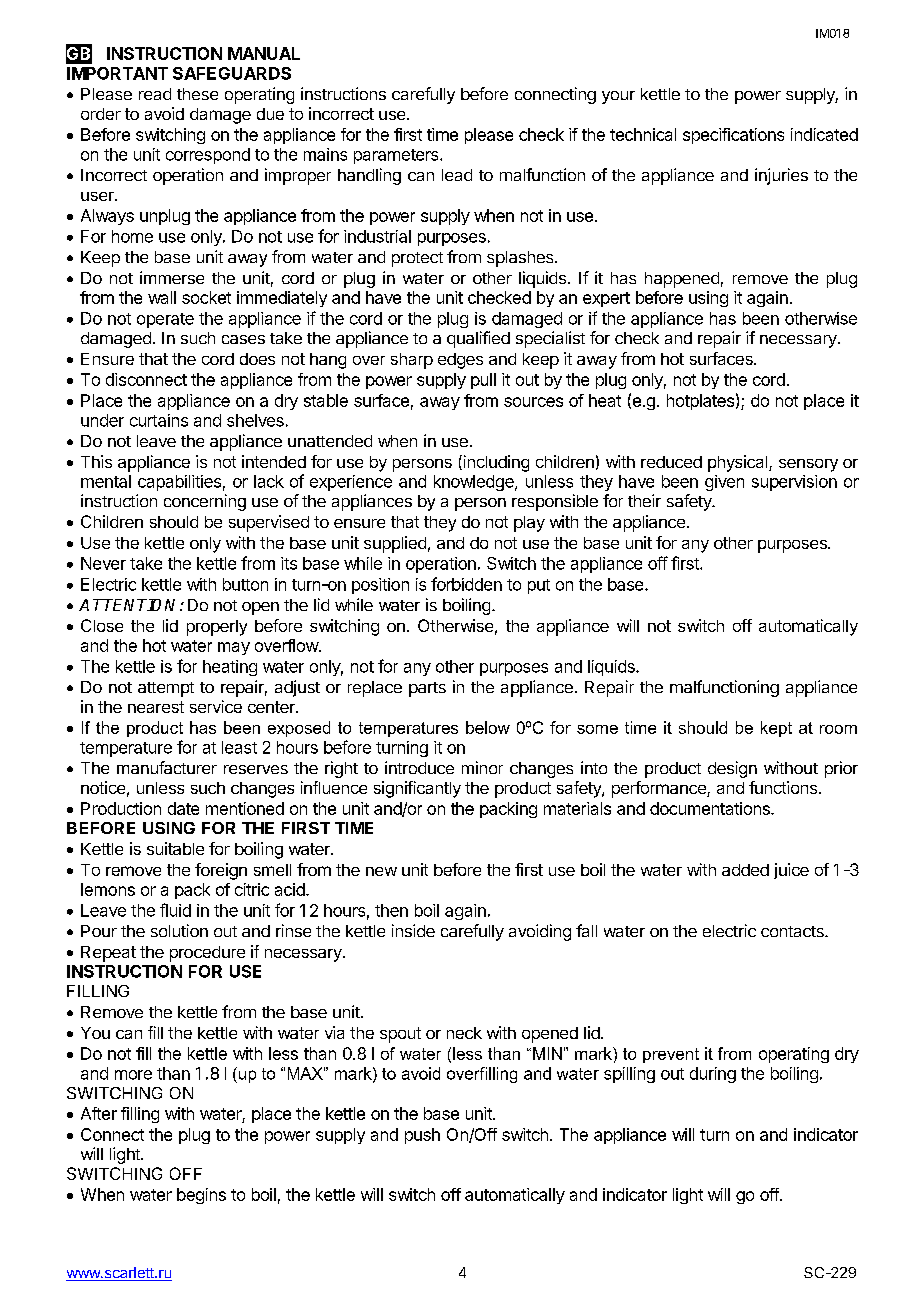 This screenshot has height=1308, width=924. Describe the element at coordinates (776, 729) in the screenshot. I see `kept` at that location.
